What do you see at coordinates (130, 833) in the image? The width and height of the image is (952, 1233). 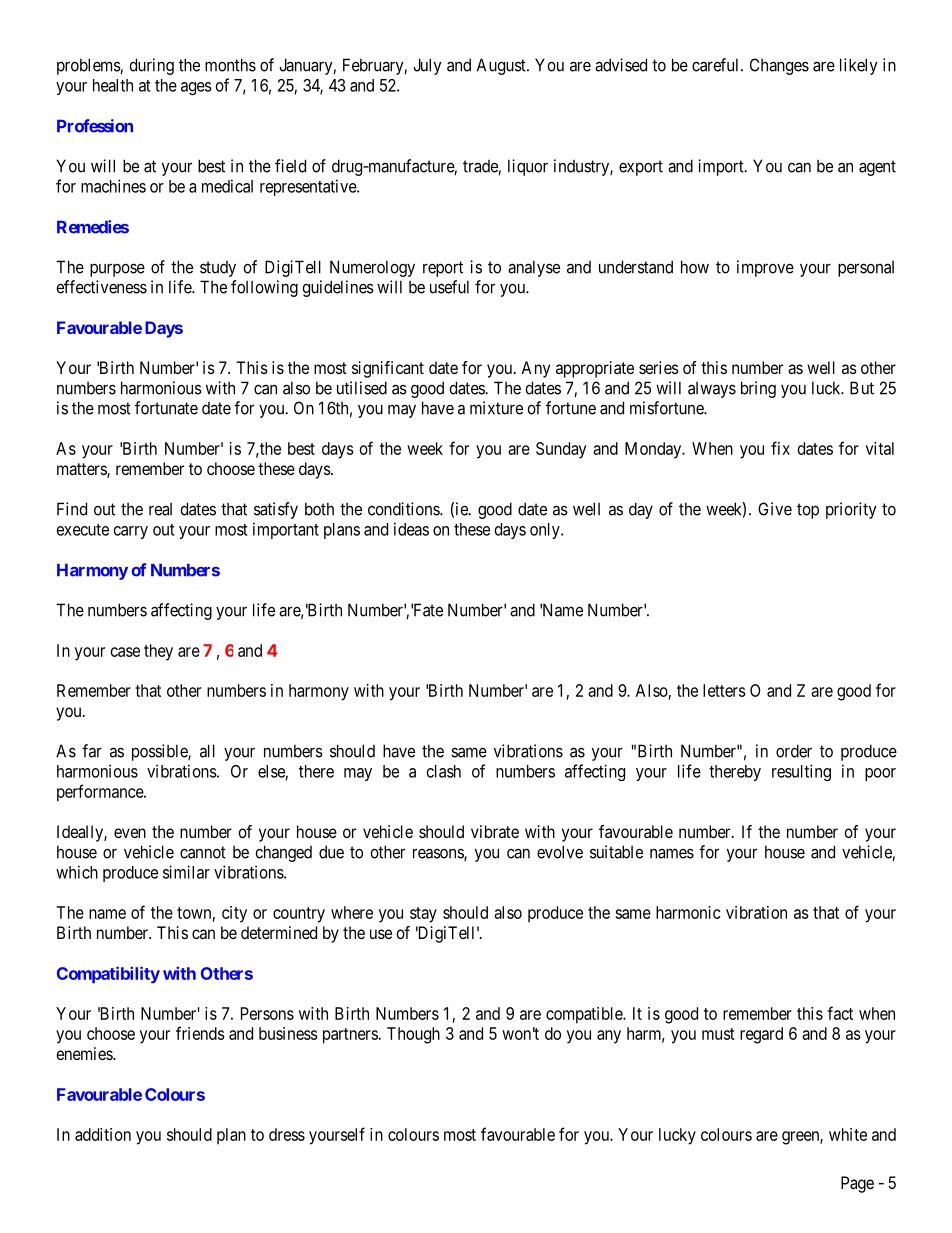 I see `even` at bounding box center [130, 833].
